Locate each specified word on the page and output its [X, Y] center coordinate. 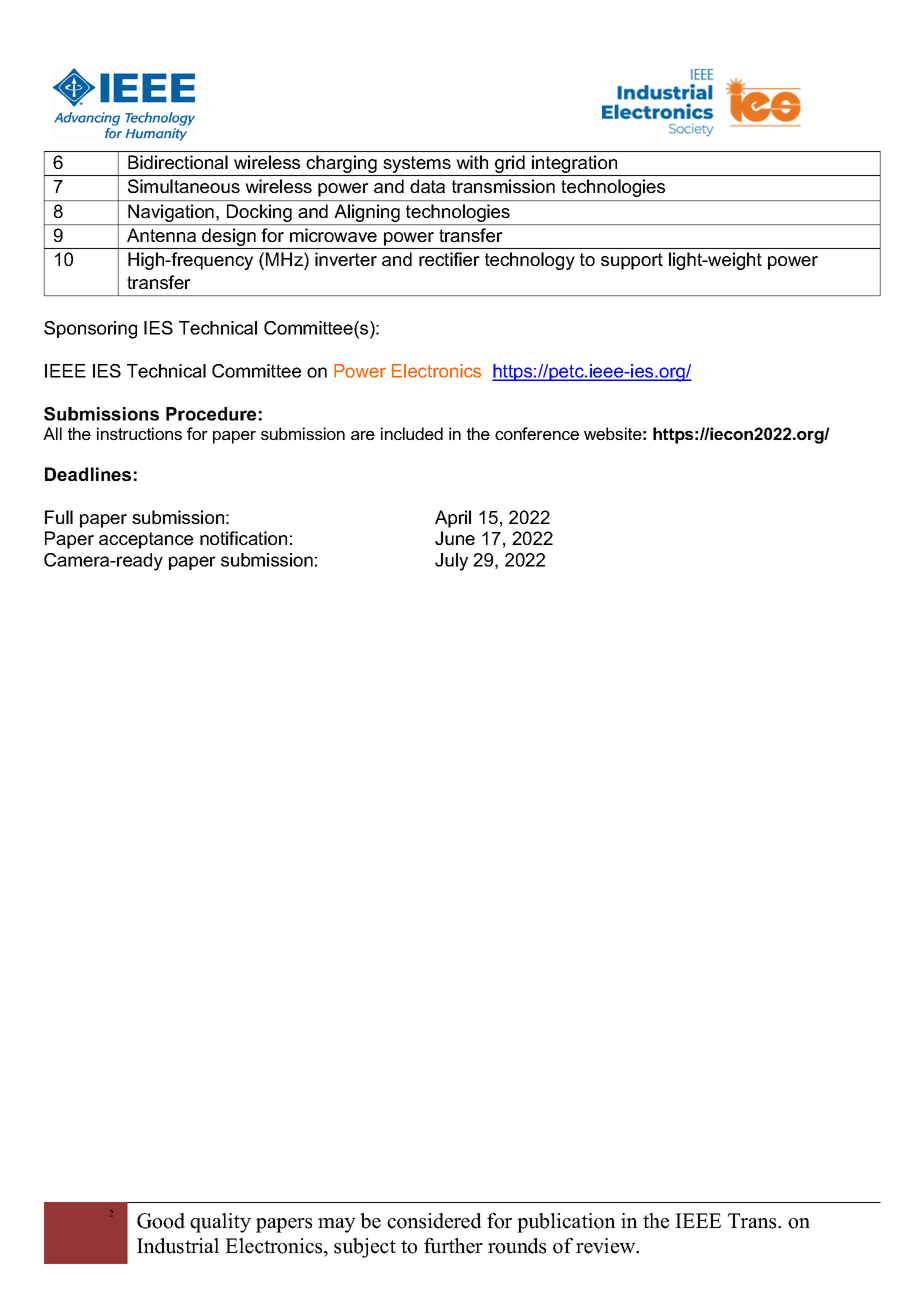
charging [342, 165]
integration [575, 165]
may [337, 1225]
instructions [139, 433]
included [412, 433]
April [453, 519]
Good [161, 1221]
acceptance [146, 540]
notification [243, 538]
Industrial [178, 1246]
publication [566, 1223]
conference [537, 433]
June [455, 538]
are [363, 435]
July [451, 562]
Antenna [161, 235]
